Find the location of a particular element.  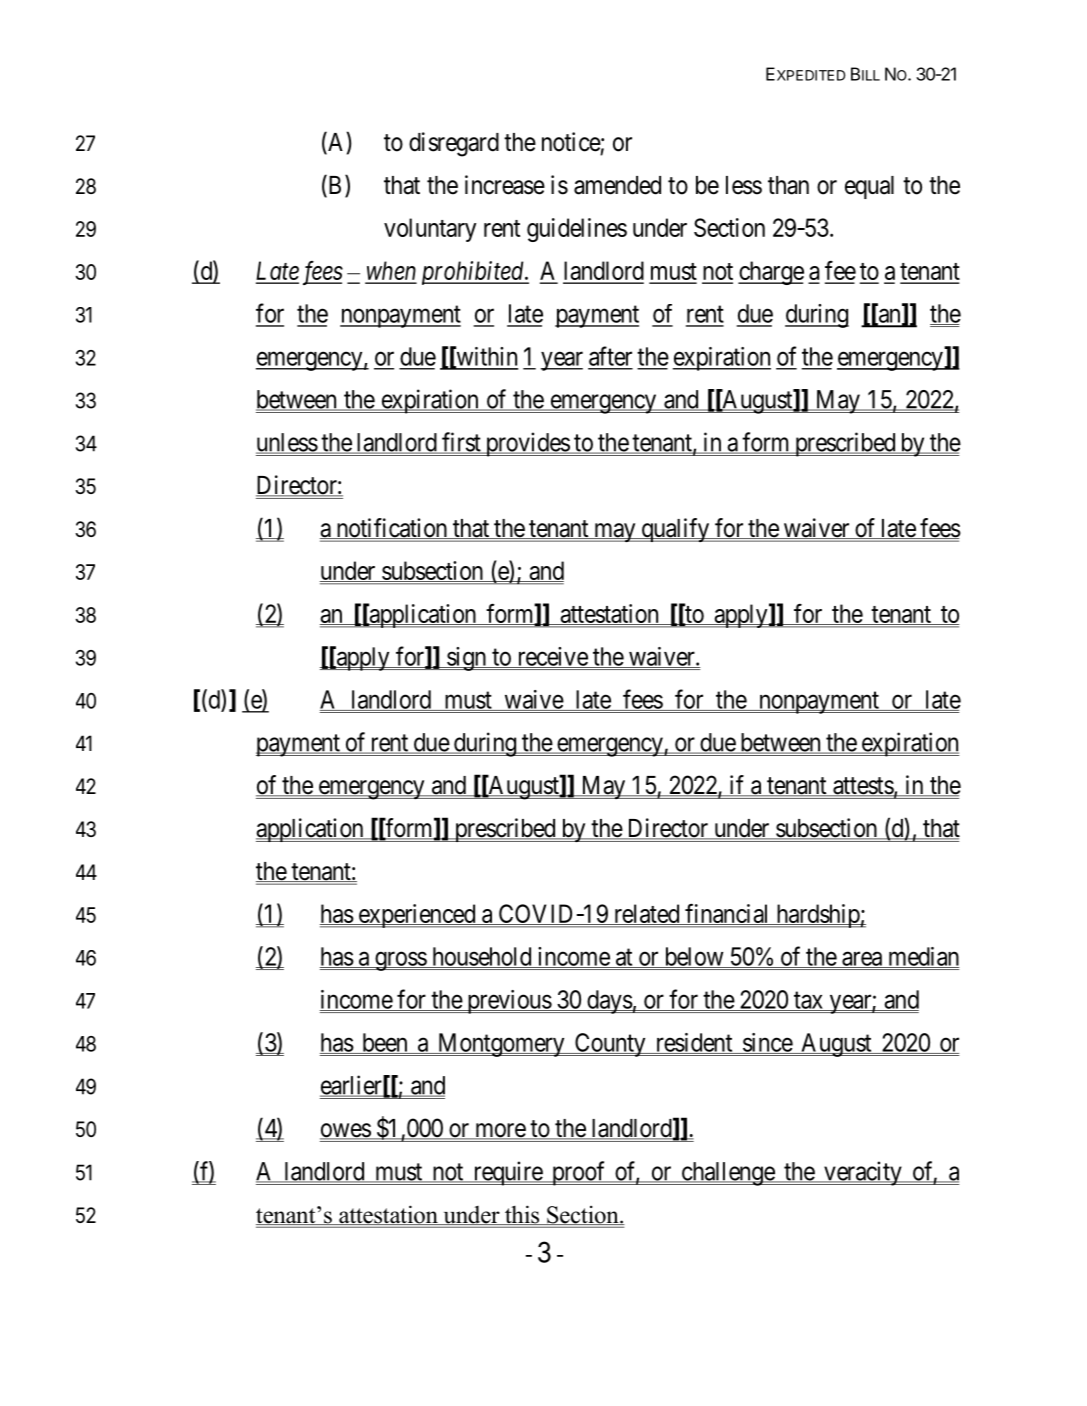

owes is located at coordinates (346, 1131).
